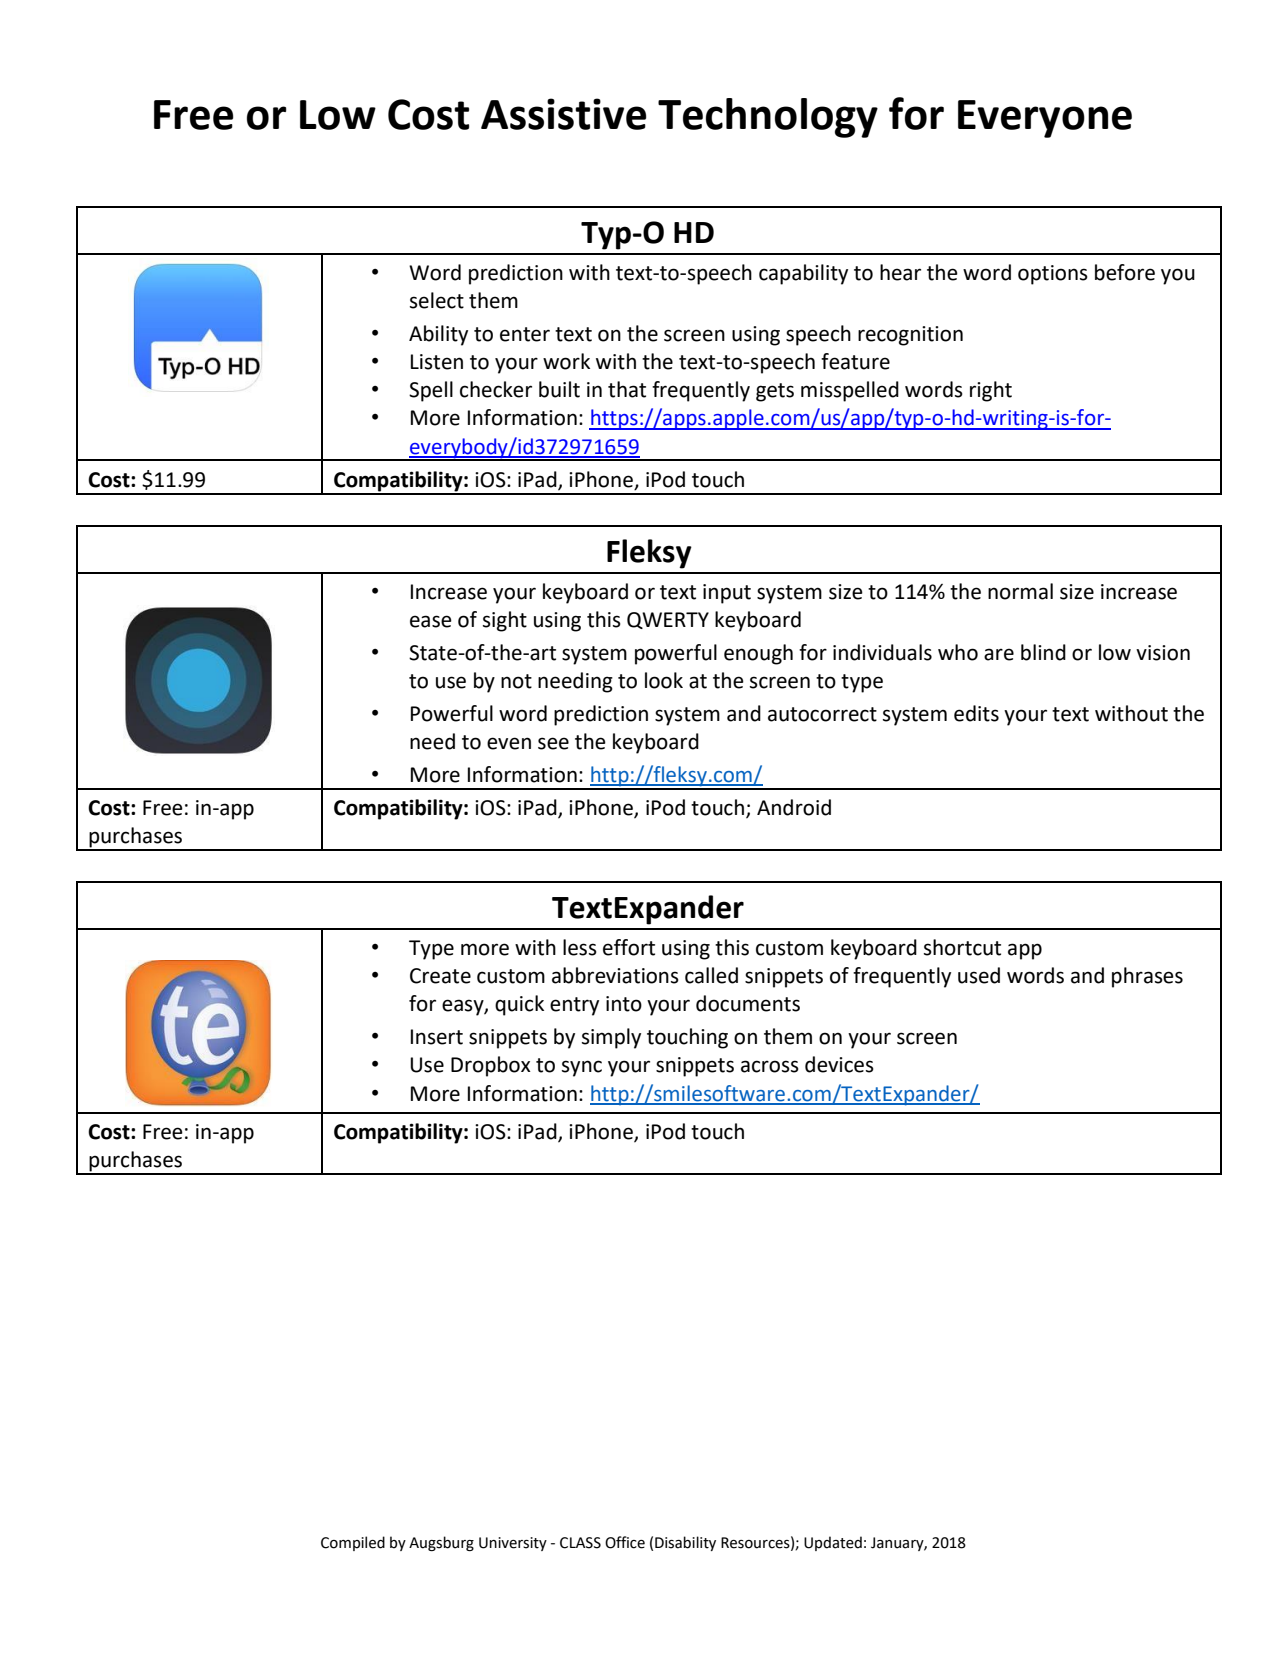 This screenshot has width=1286, height=1664. Describe the element at coordinates (1147, 977) in the screenshot. I see `phrases` at that location.
